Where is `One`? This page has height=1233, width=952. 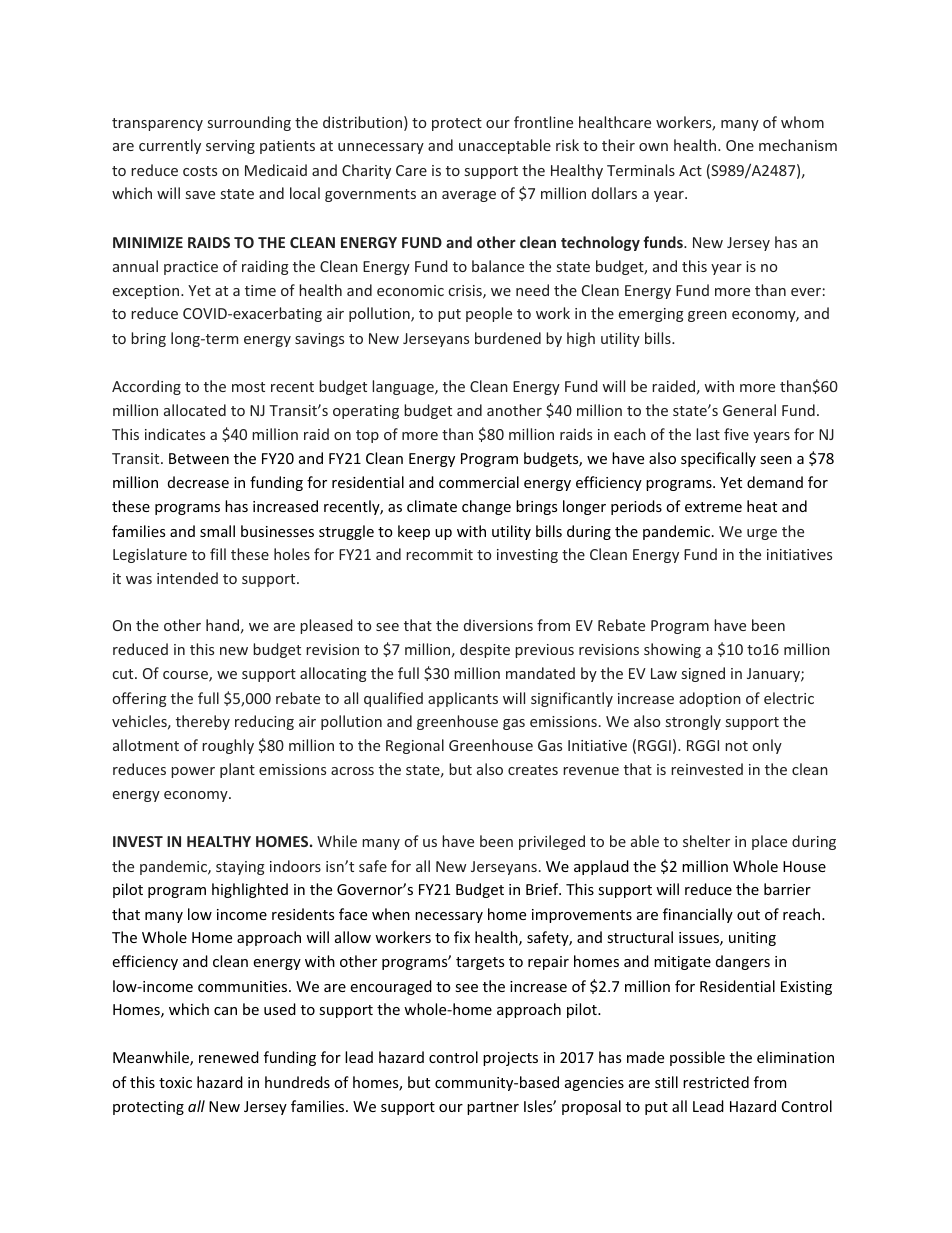
One is located at coordinates (740, 145).
